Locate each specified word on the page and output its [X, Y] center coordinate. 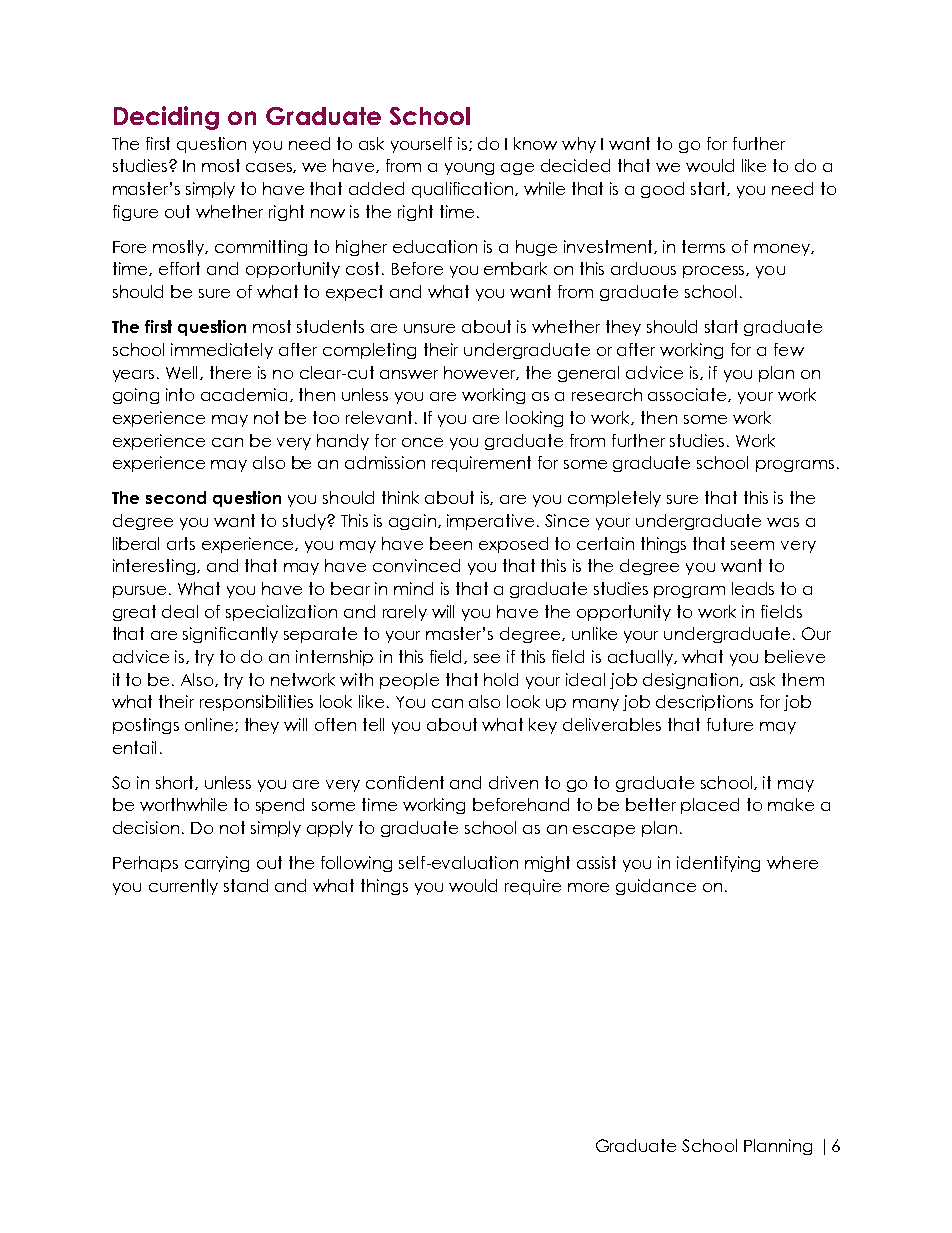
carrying [217, 864]
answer [409, 374]
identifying [718, 864]
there [230, 372]
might [547, 864]
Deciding [166, 118]
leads [753, 588]
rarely [405, 613]
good [662, 190]
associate [688, 395]
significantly [230, 635]
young [469, 169]
